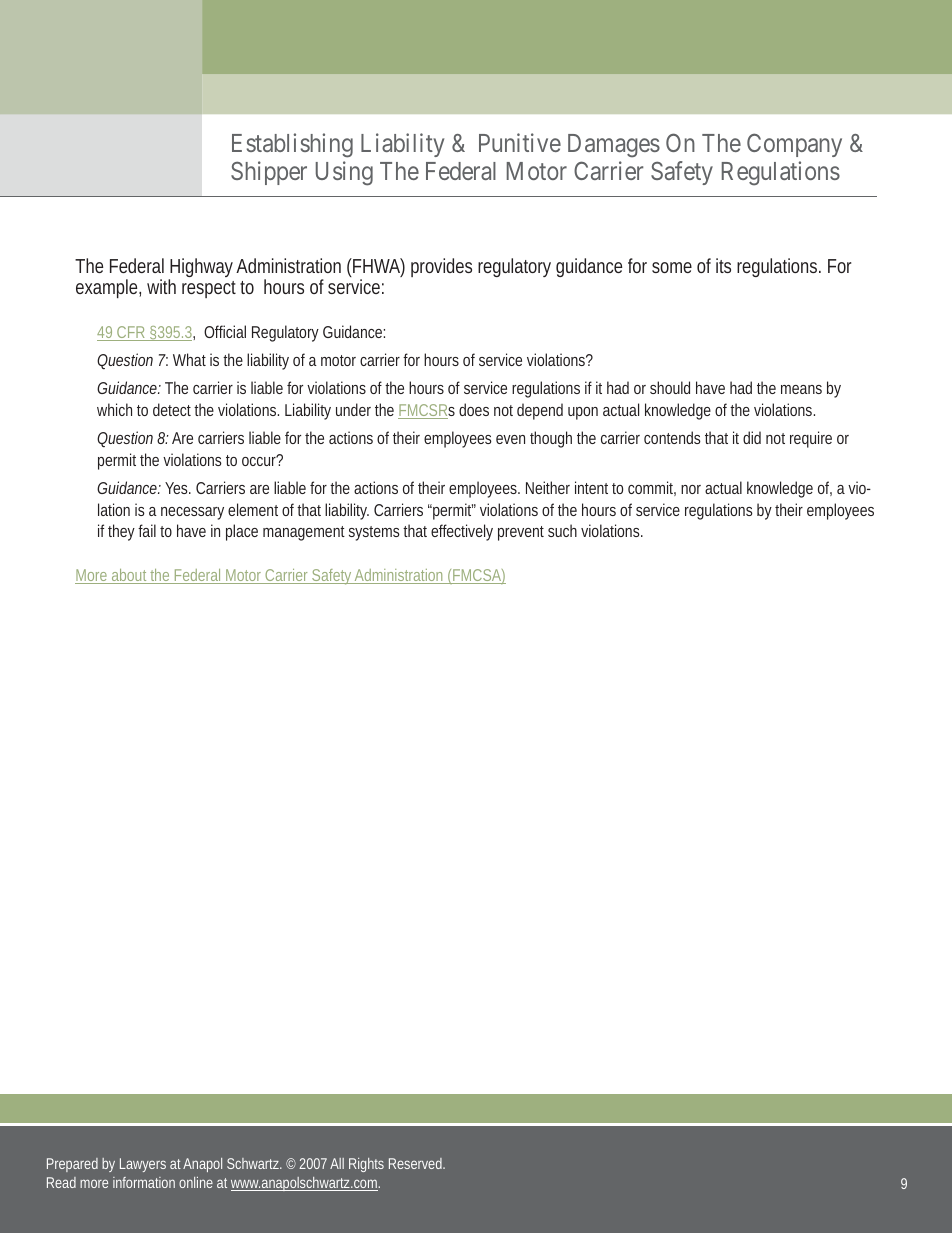 The width and height of the page is (952, 1233). What do you see at coordinates (344, 173) in the page?
I see `Using` at bounding box center [344, 173].
